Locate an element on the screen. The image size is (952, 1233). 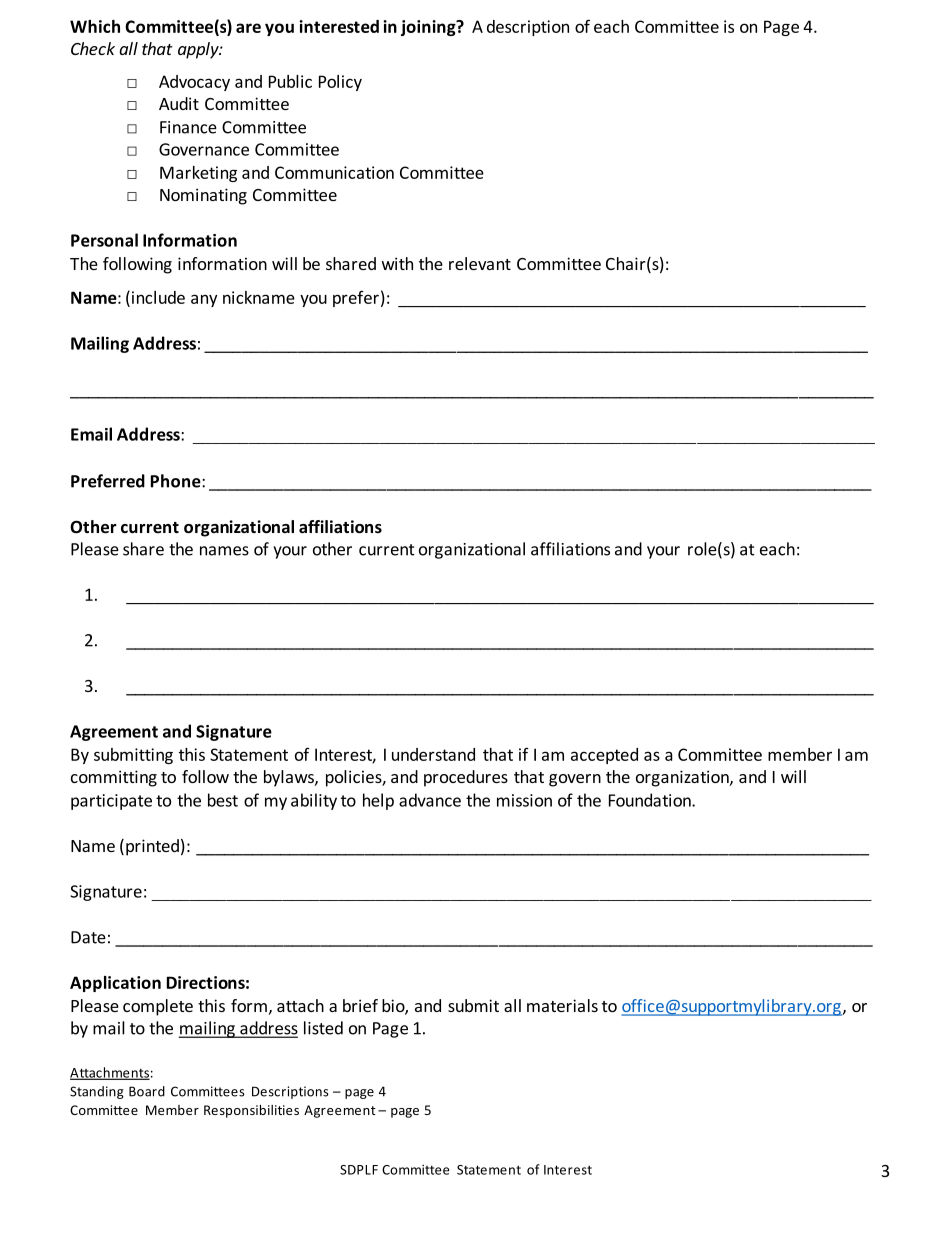
Policy is located at coordinates (340, 83).
